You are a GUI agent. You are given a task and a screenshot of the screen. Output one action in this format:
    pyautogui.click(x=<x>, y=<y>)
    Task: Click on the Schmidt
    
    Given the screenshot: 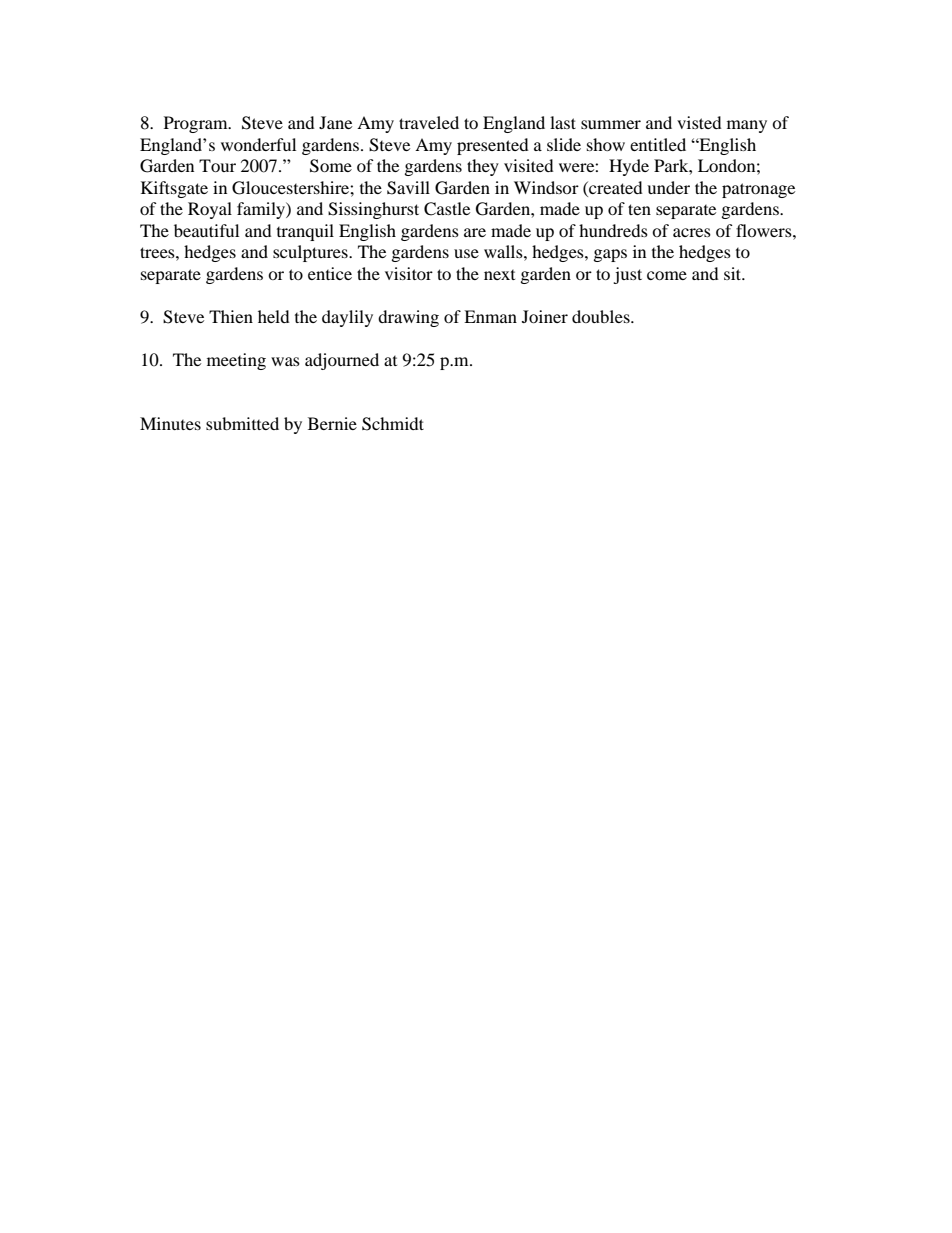 What is the action you would take?
    pyautogui.click(x=393, y=424)
